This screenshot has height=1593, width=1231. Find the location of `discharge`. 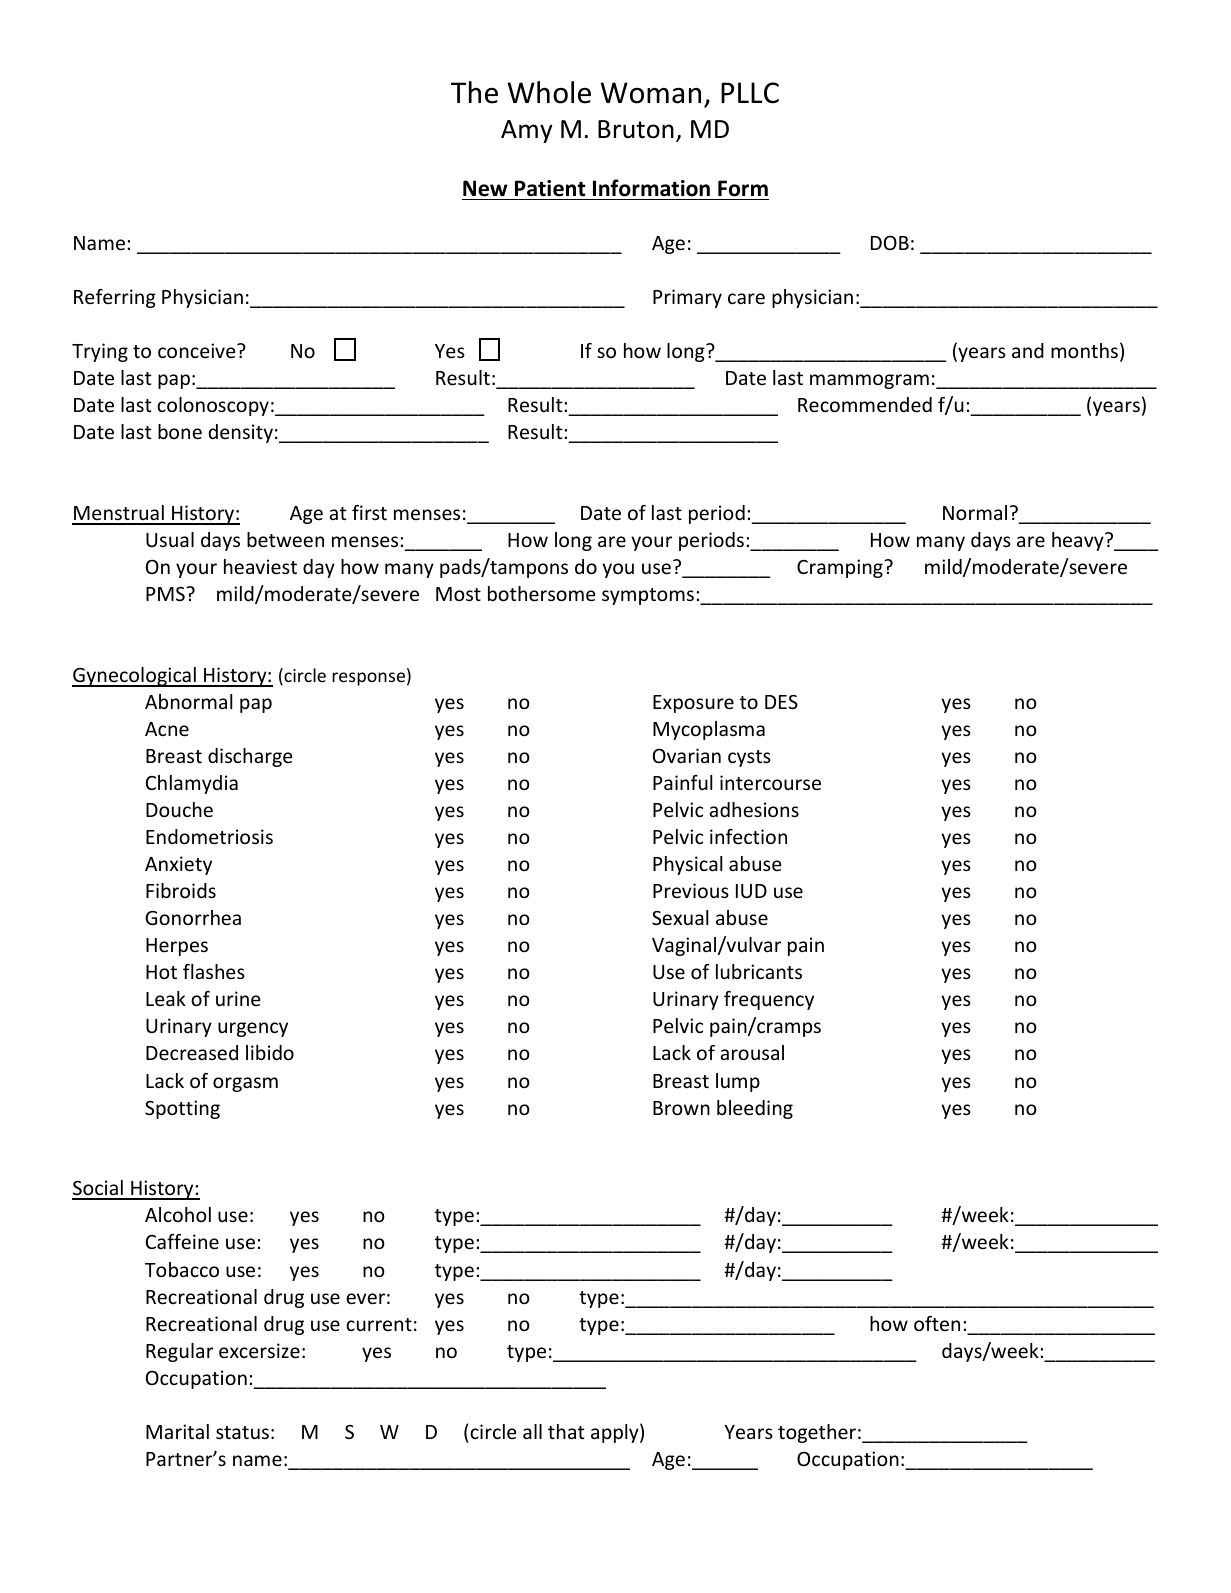

discharge is located at coordinates (250, 757).
